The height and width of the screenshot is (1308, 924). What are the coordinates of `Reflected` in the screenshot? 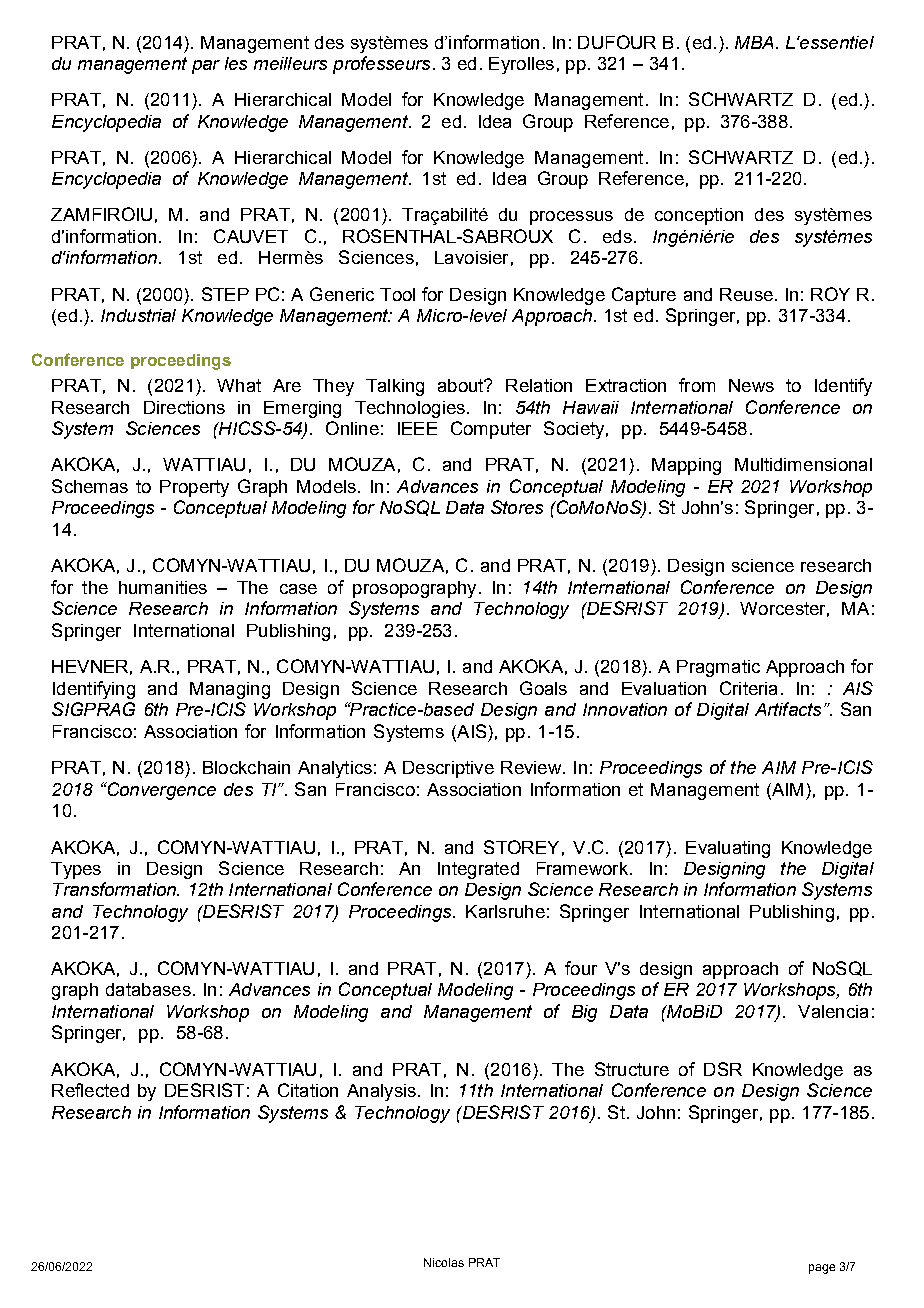 It's located at (90, 1090).
